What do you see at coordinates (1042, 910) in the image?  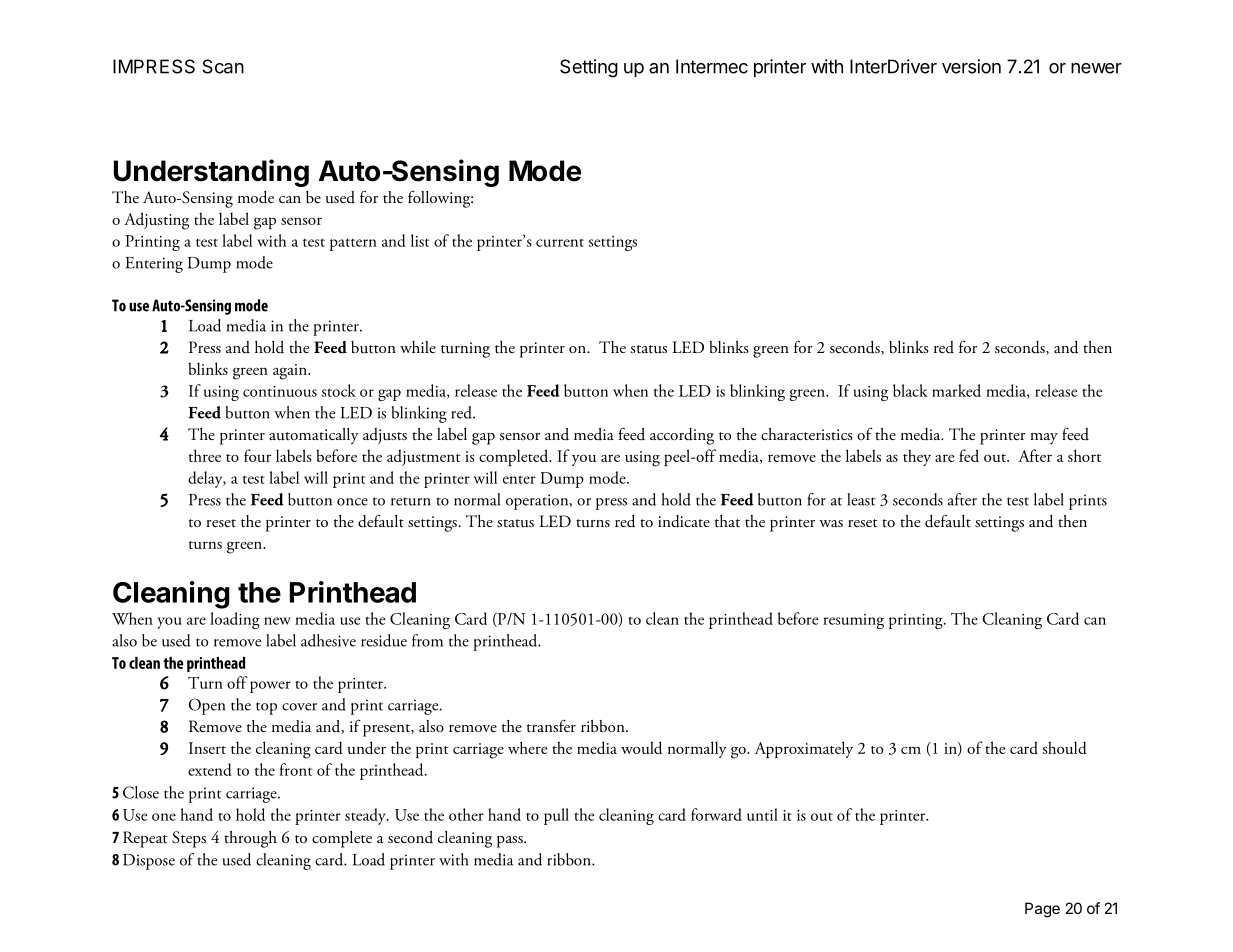 I see `Page` at bounding box center [1042, 910].
